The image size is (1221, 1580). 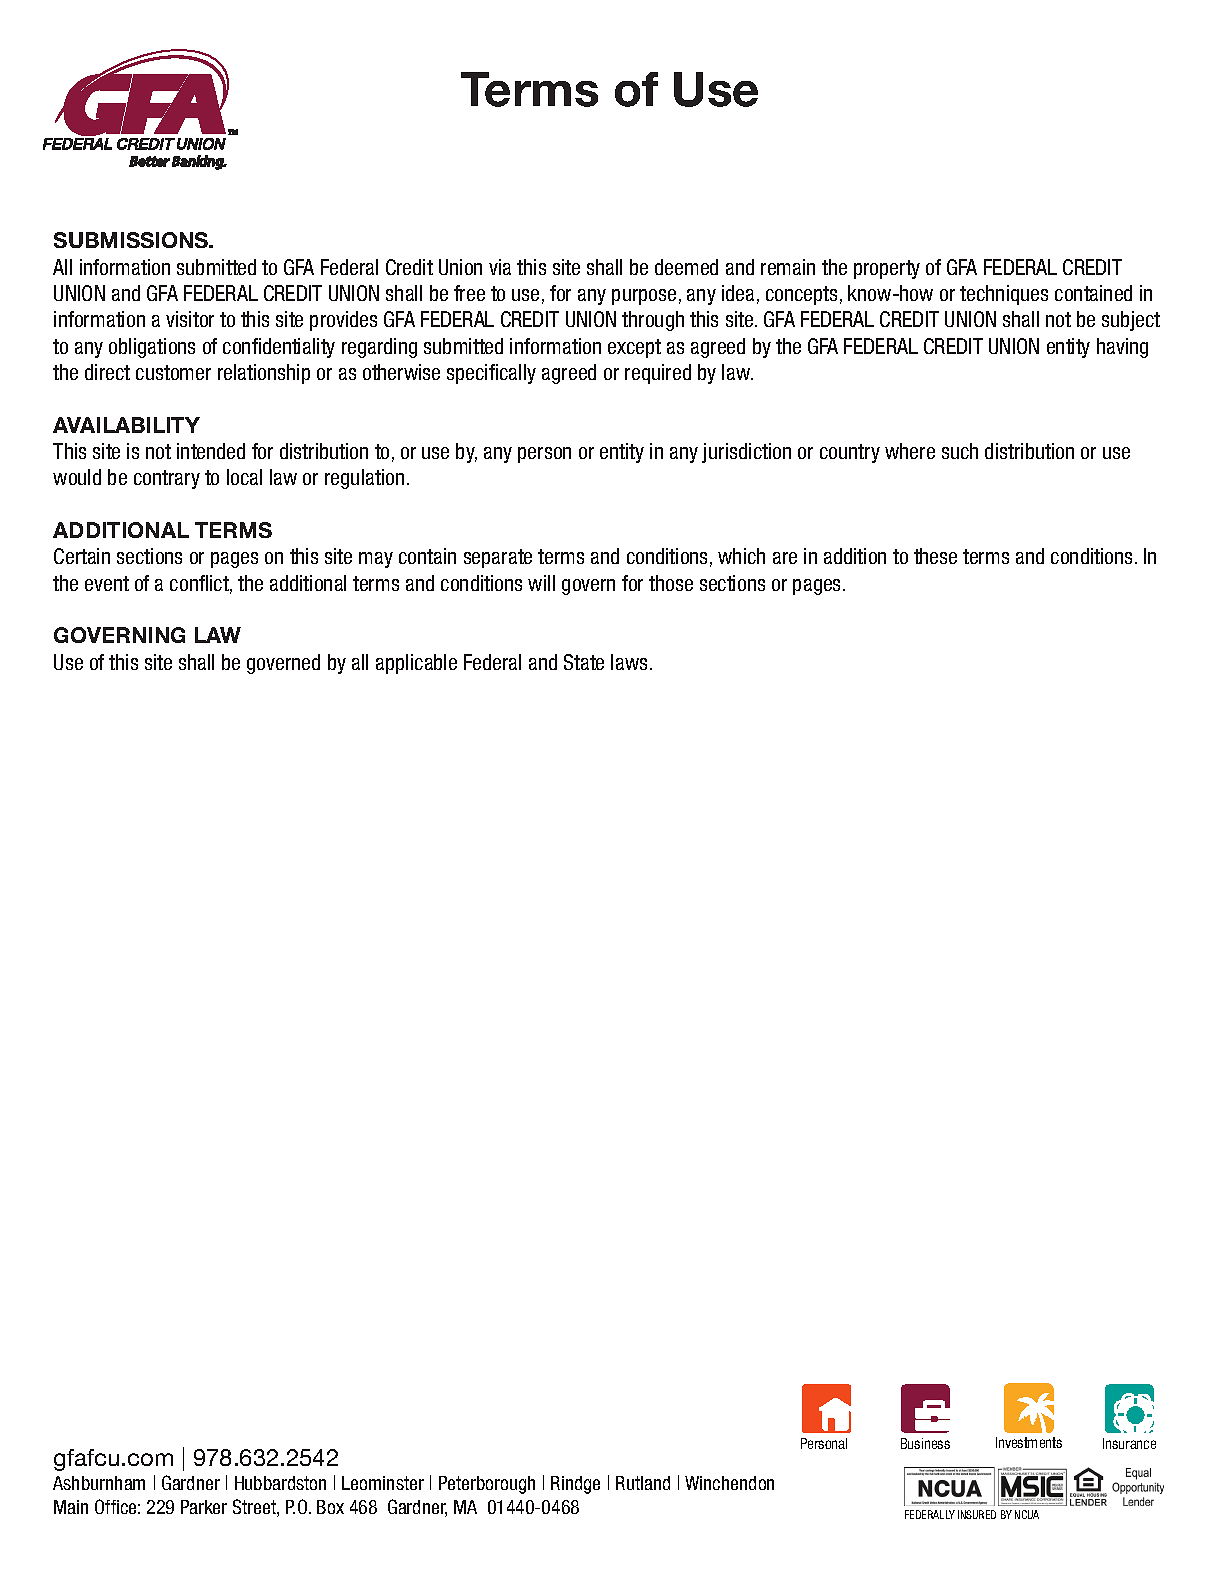 What do you see at coordinates (107, 583) in the screenshot?
I see `event` at bounding box center [107, 583].
